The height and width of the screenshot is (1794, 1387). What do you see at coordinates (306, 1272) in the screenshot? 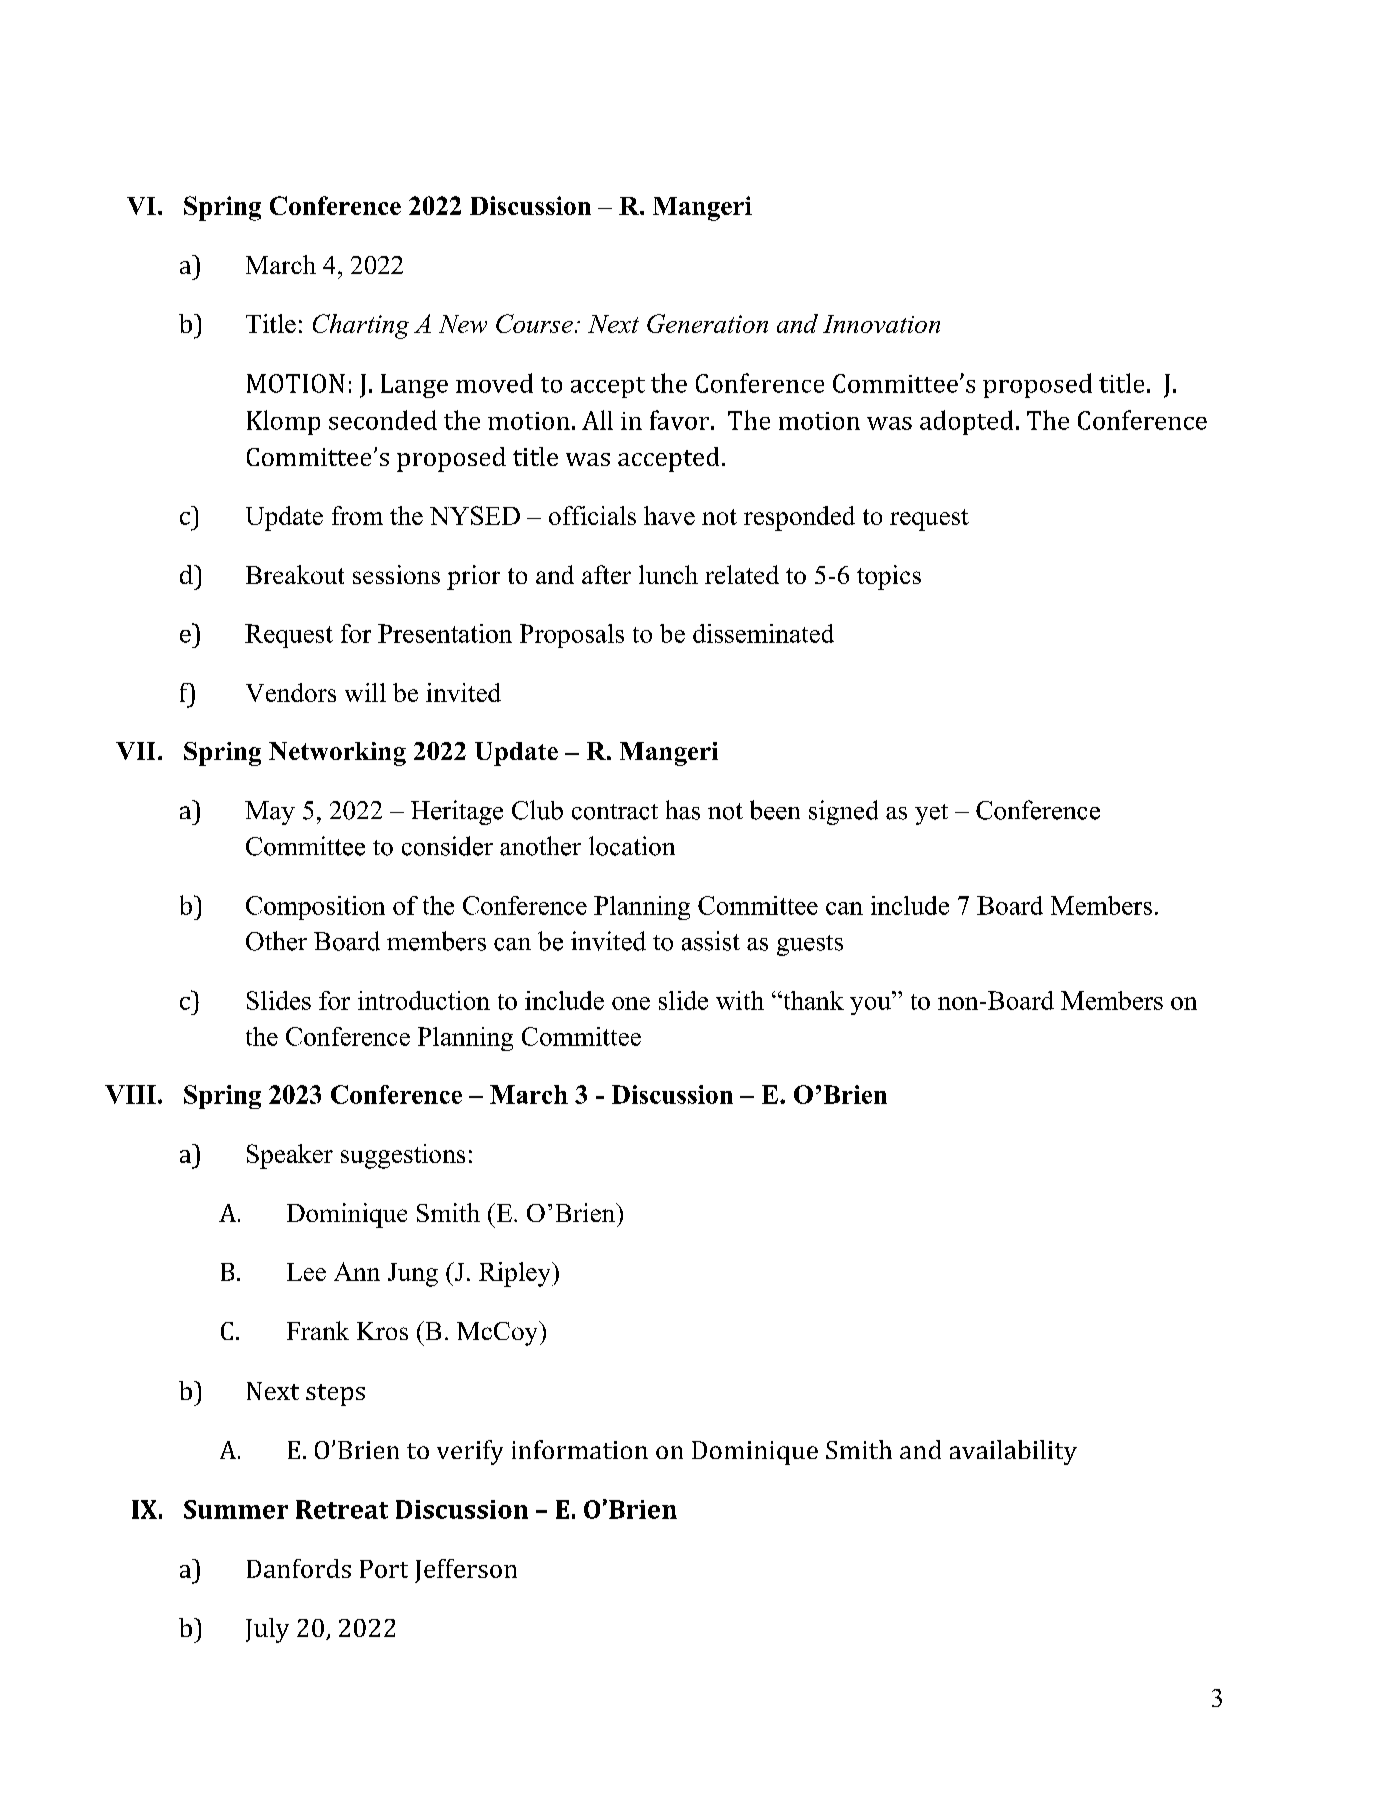
I see `Lee` at bounding box center [306, 1272].
